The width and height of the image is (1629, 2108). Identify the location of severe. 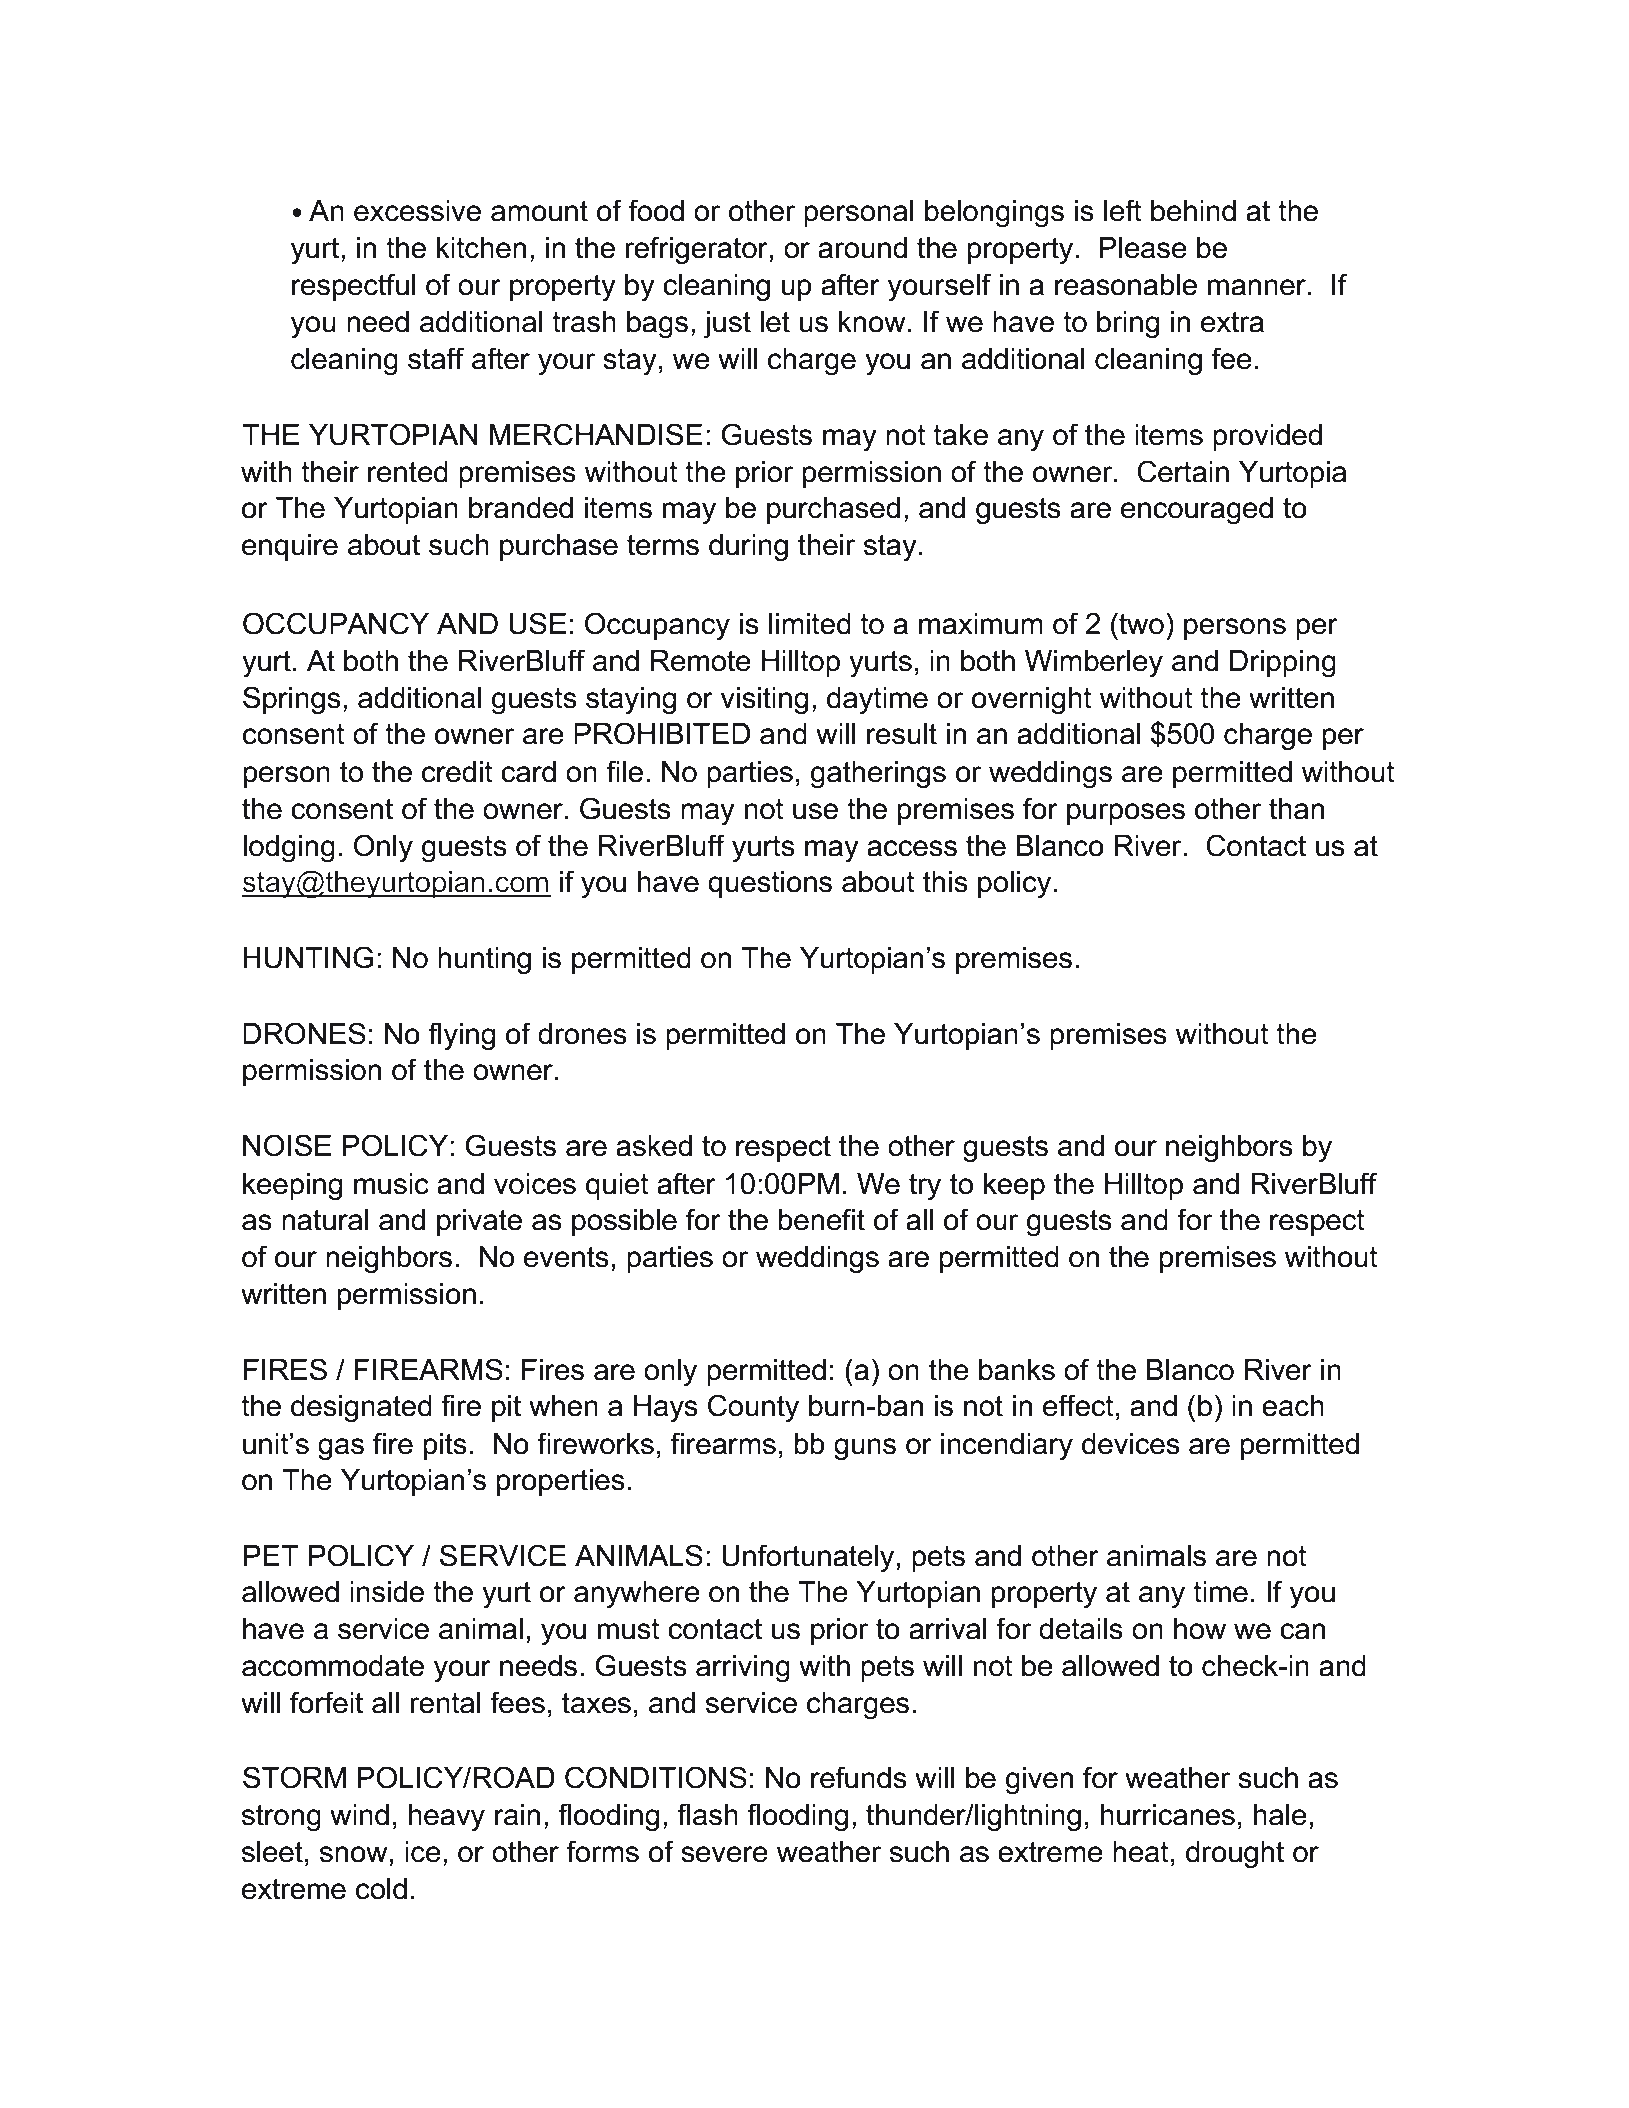
(724, 1854).
